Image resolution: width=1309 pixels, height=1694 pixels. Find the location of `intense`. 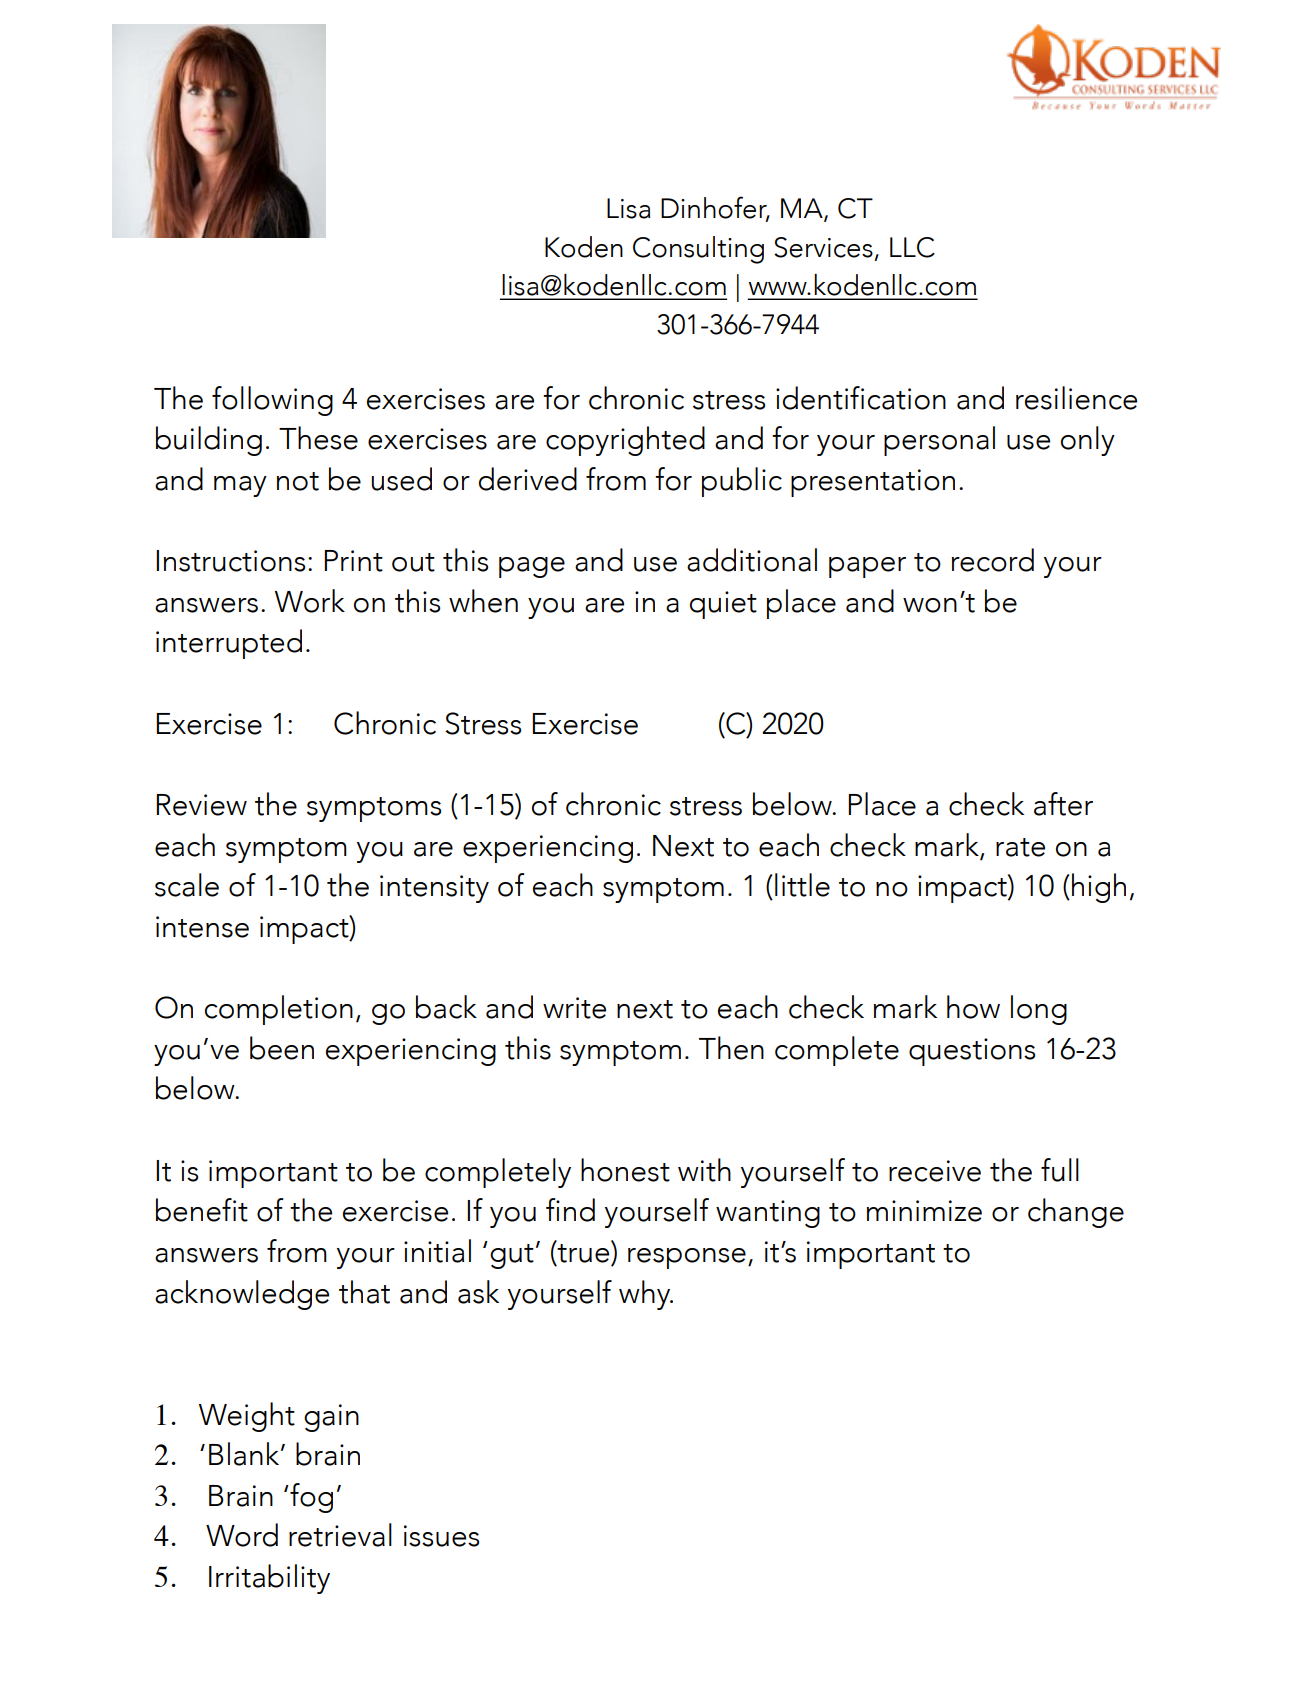

intense is located at coordinates (202, 927).
